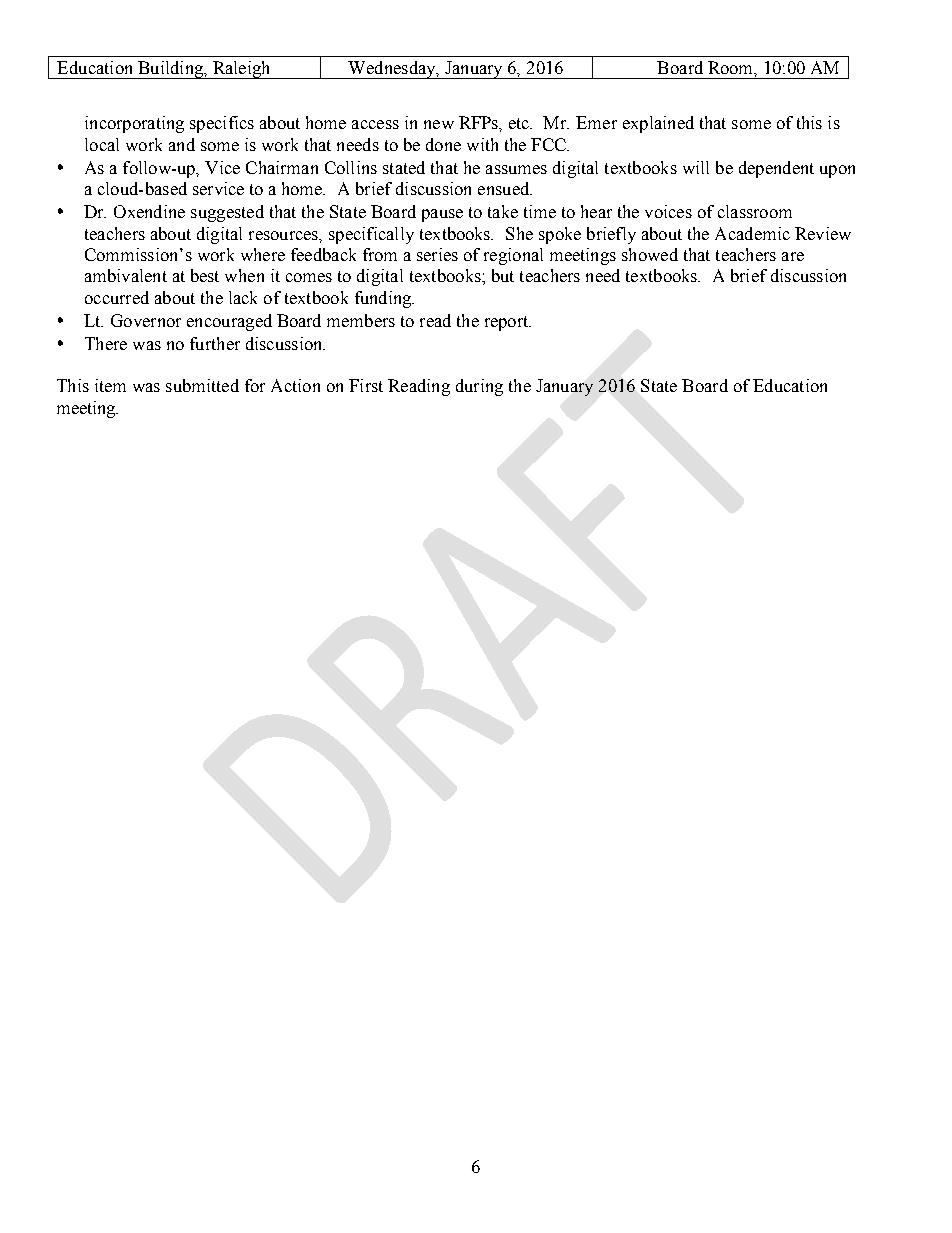 This screenshot has width=952, height=1233. What do you see at coordinates (170, 70) in the screenshot?
I see `Building` at bounding box center [170, 70].
